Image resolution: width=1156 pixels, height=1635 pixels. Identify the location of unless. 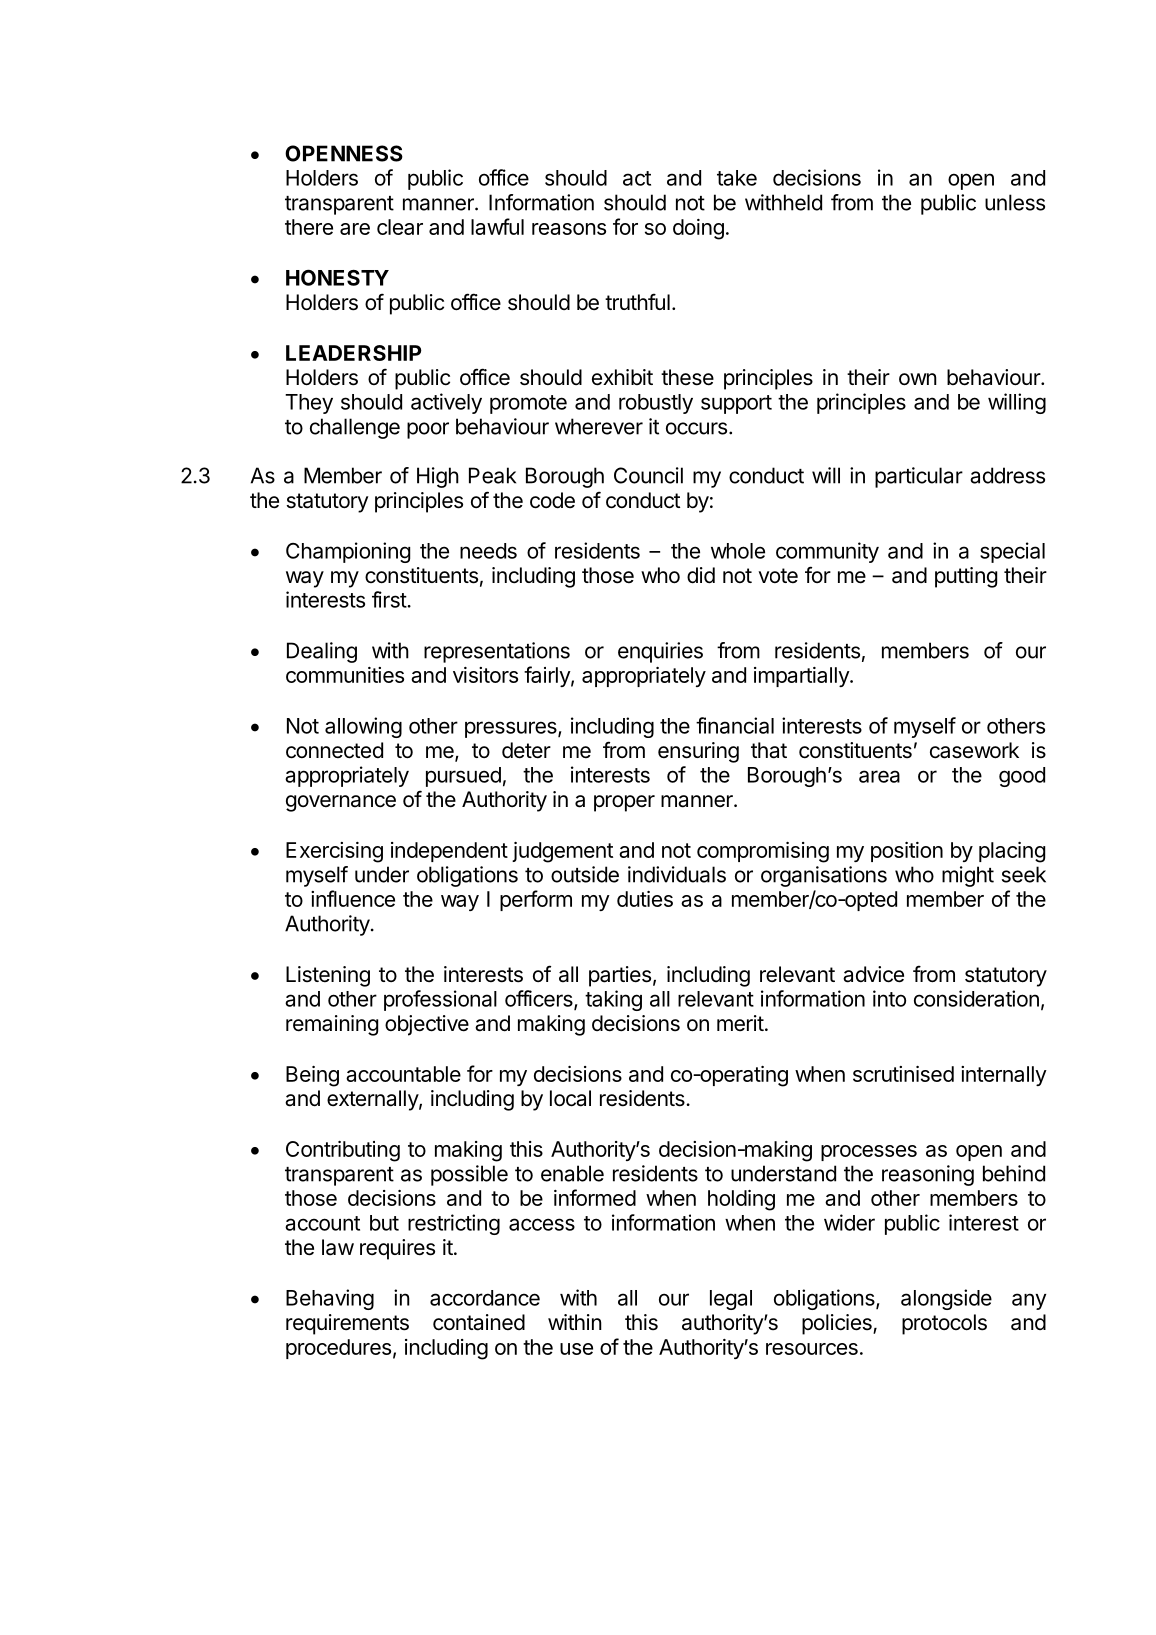
(1015, 202).
